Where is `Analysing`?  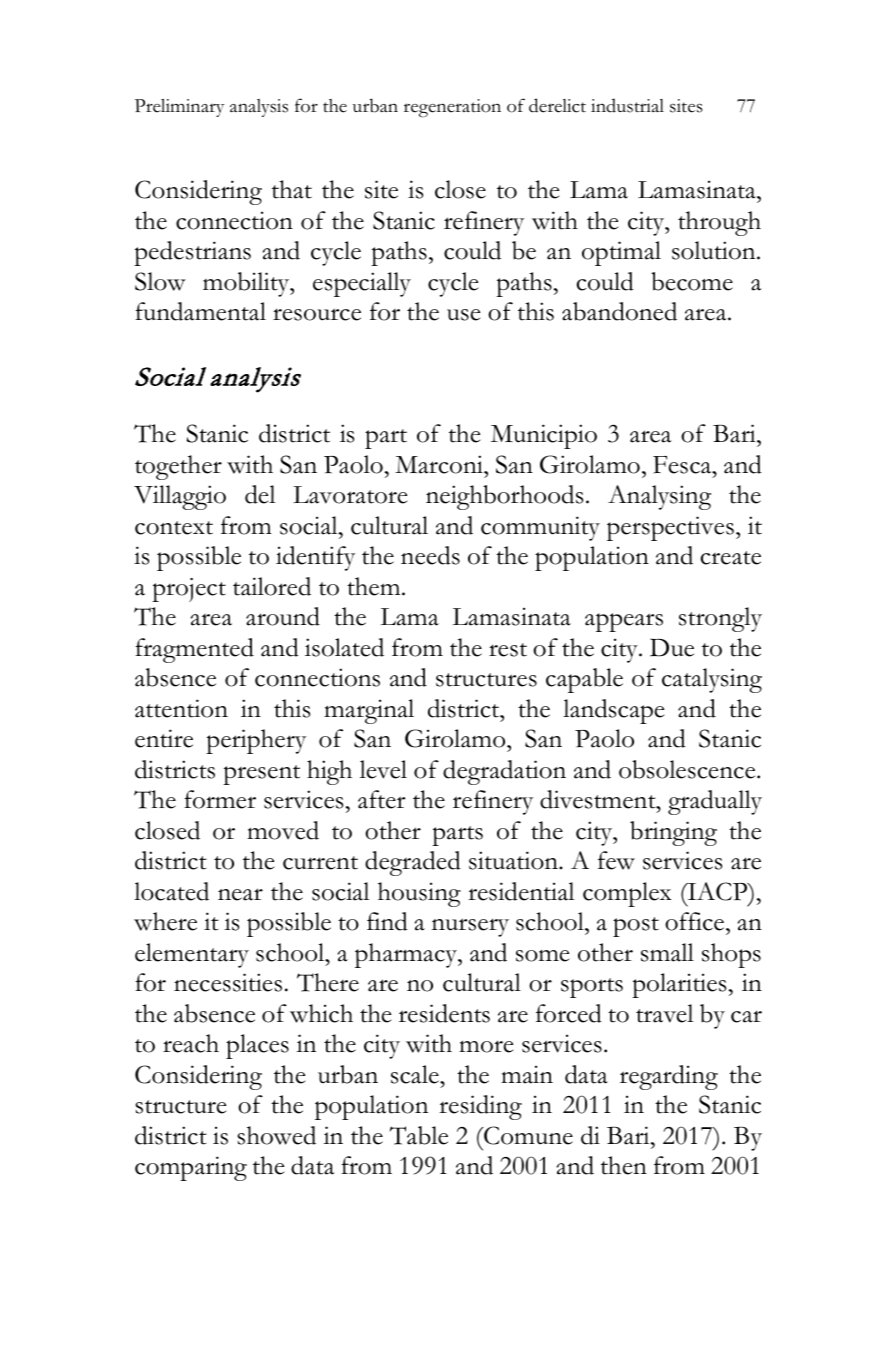
Analysing is located at coordinates (659, 497).
